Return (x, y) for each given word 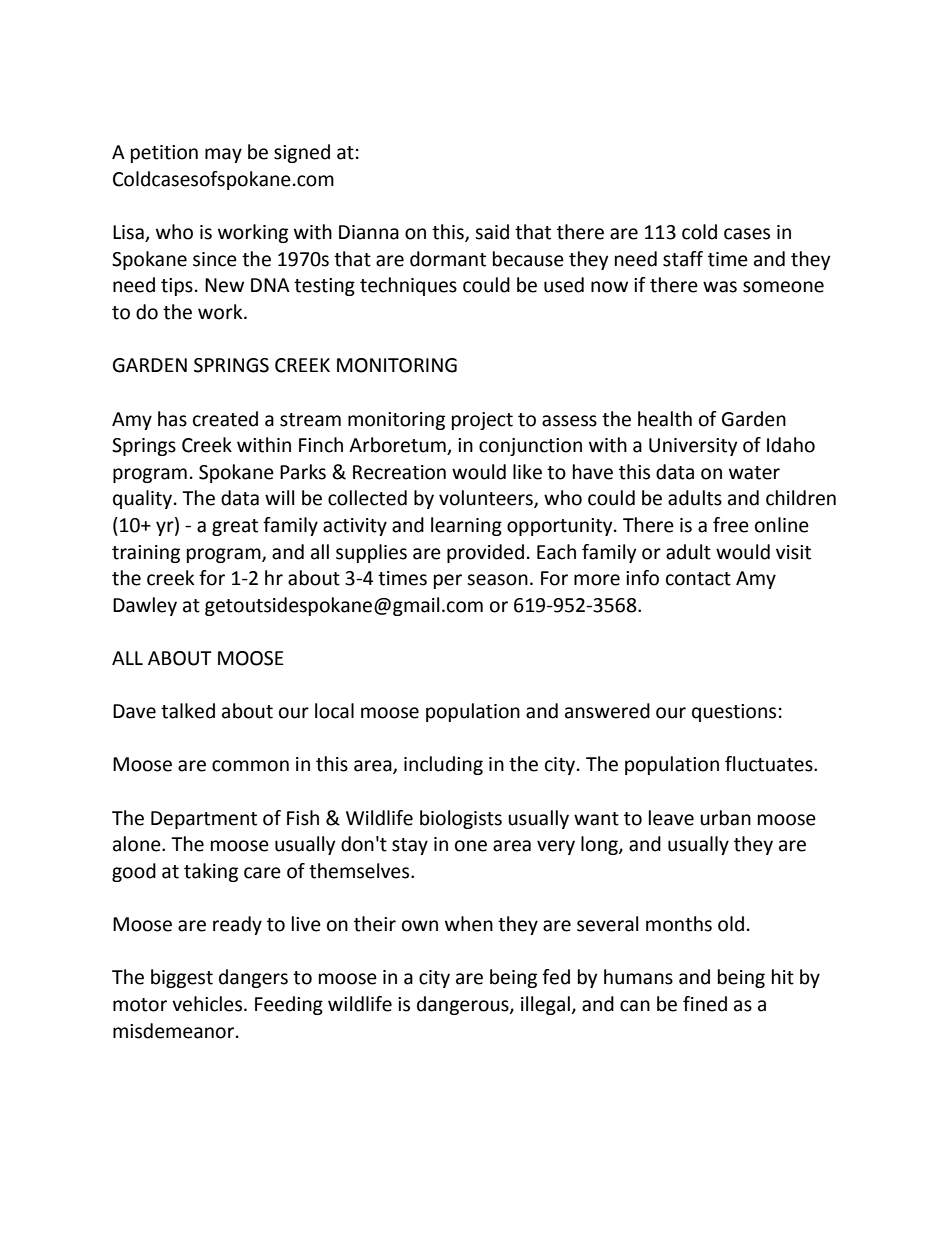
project (482, 421)
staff (683, 259)
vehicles (208, 1004)
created (225, 419)
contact (698, 579)
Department (204, 820)
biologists (461, 819)
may (223, 155)
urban (725, 818)
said (492, 232)
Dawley (145, 606)
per (448, 581)
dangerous (464, 1005)
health (665, 419)
